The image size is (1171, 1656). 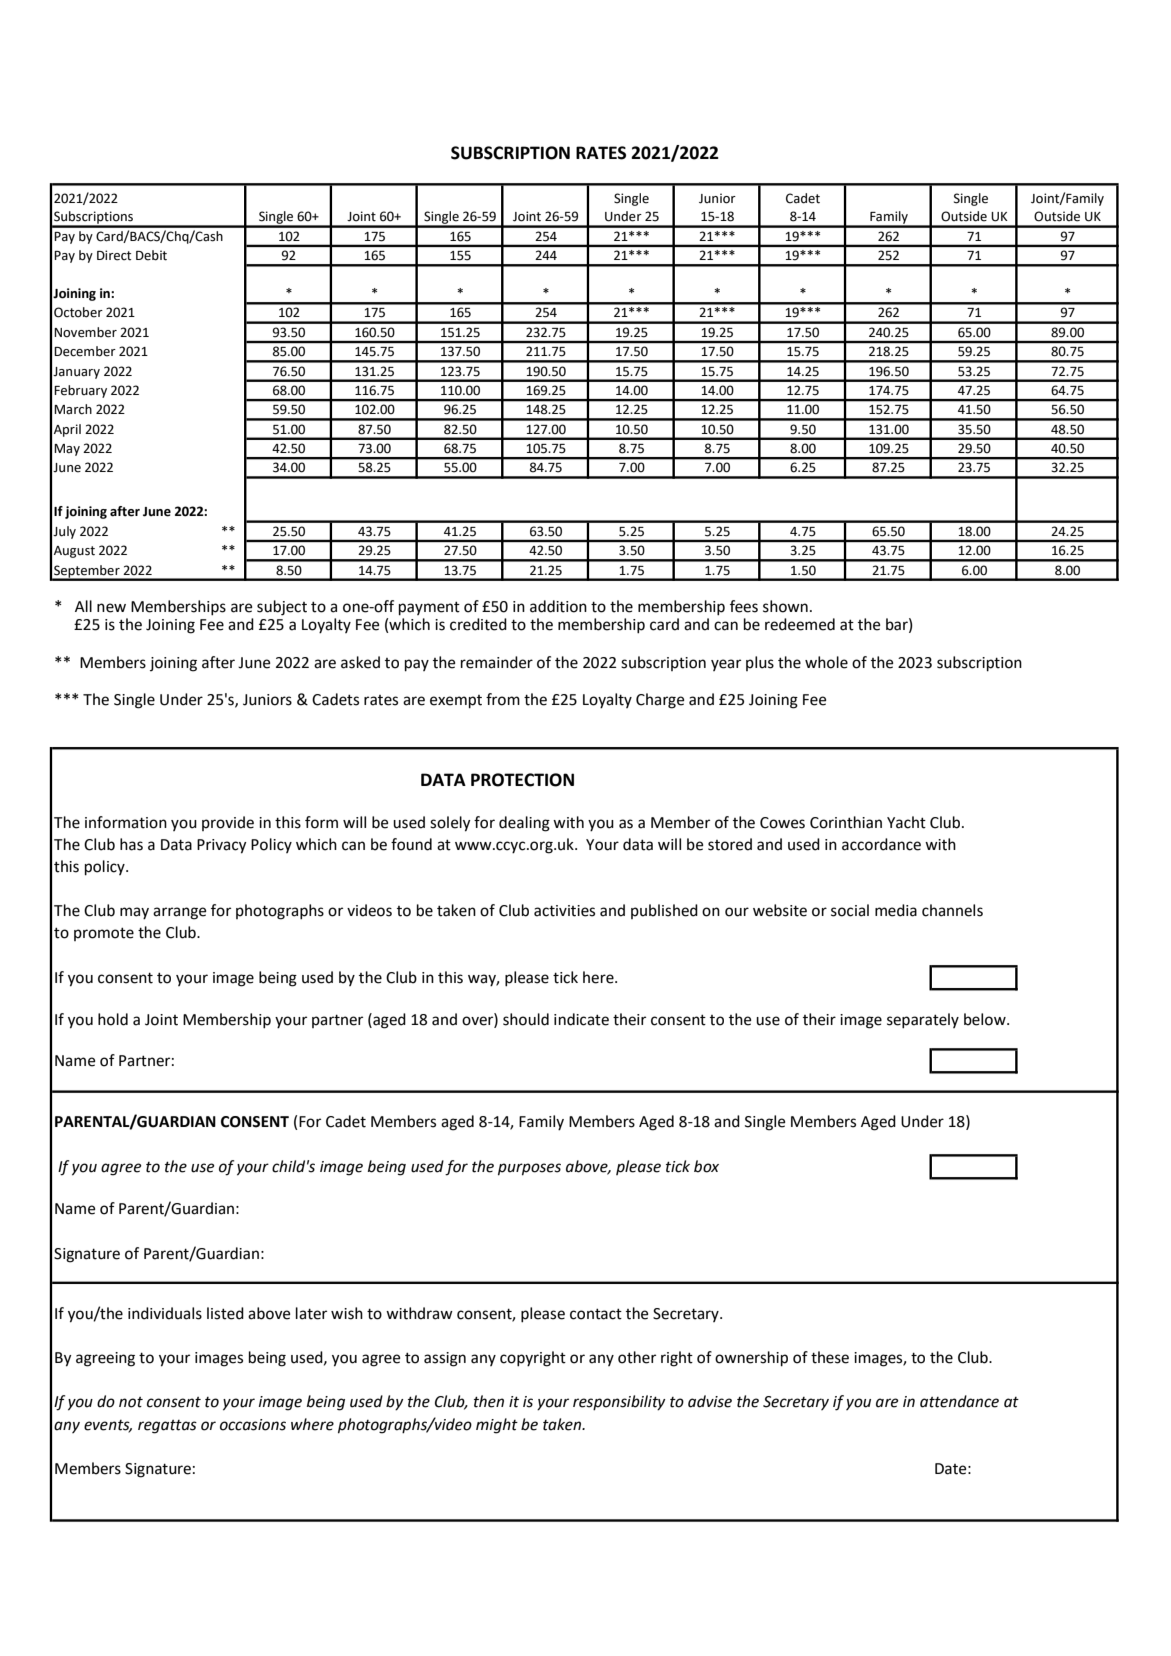 I want to click on hold, so click(x=113, y=1019).
